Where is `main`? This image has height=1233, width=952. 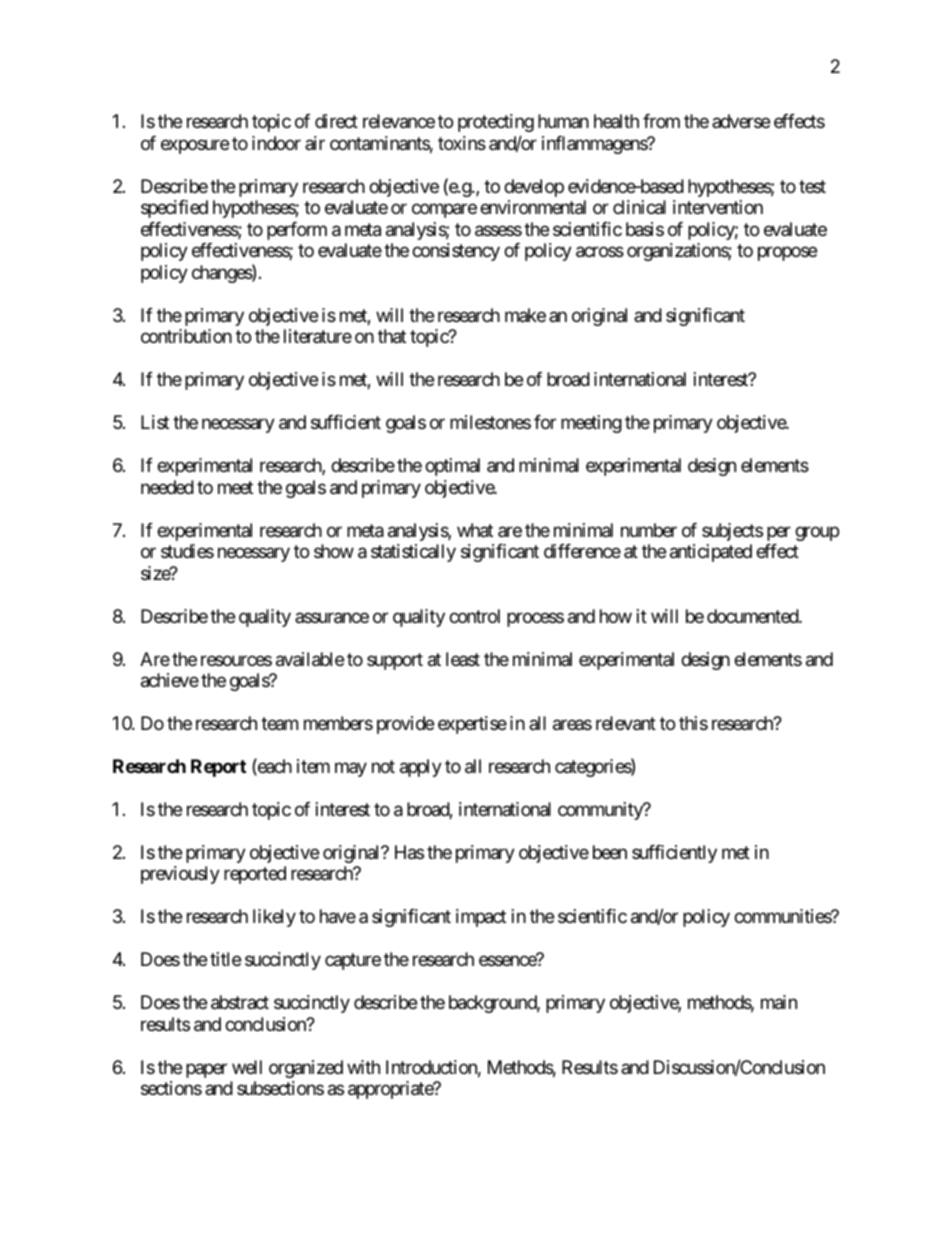 main is located at coordinates (779, 1002).
